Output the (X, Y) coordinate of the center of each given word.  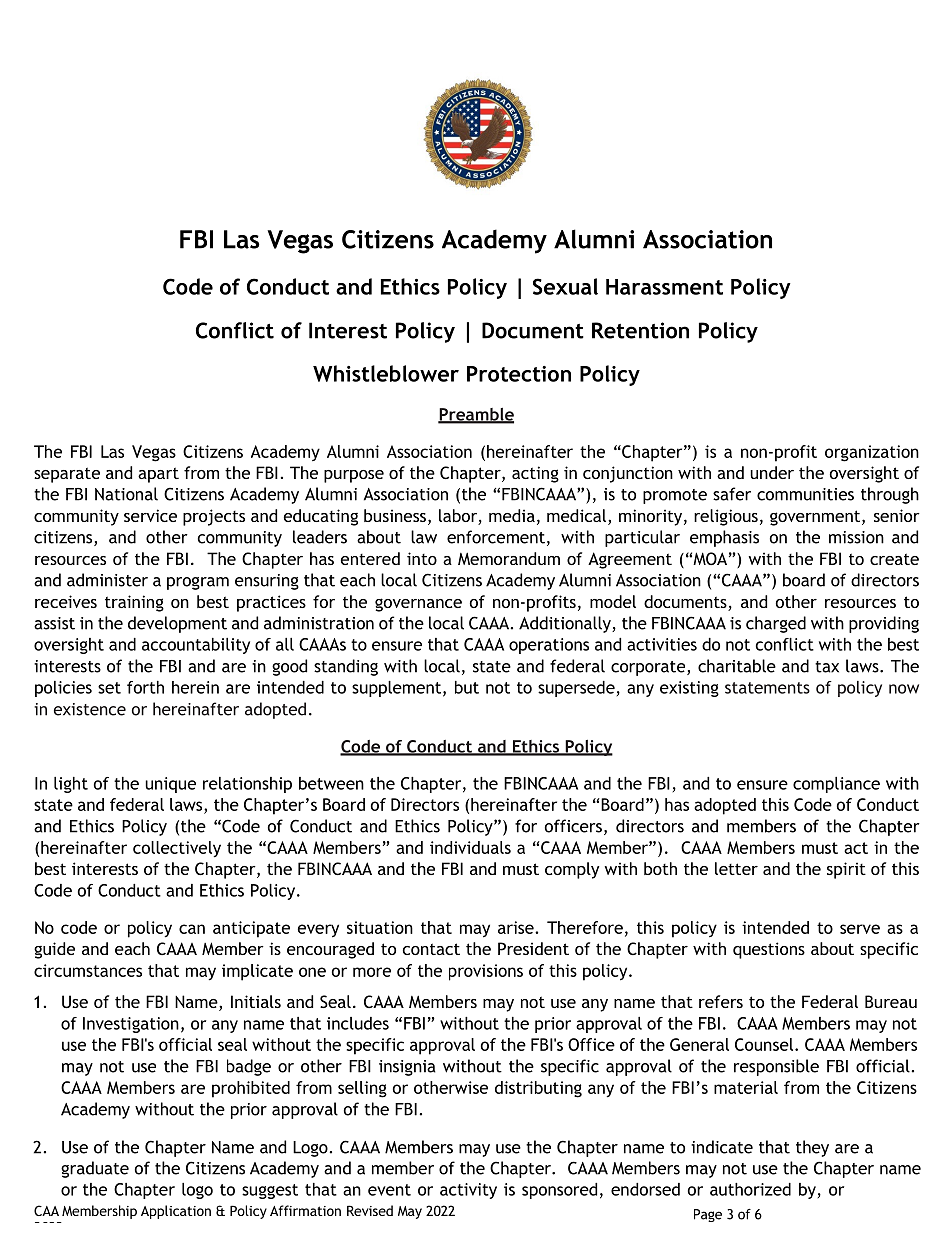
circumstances (88, 970)
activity (468, 1191)
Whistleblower (386, 373)
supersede (576, 689)
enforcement (496, 537)
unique (170, 785)
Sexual (565, 286)
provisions (486, 972)
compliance (836, 785)
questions (769, 950)
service (150, 515)
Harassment (664, 287)
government (816, 518)
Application (176, 1212)
